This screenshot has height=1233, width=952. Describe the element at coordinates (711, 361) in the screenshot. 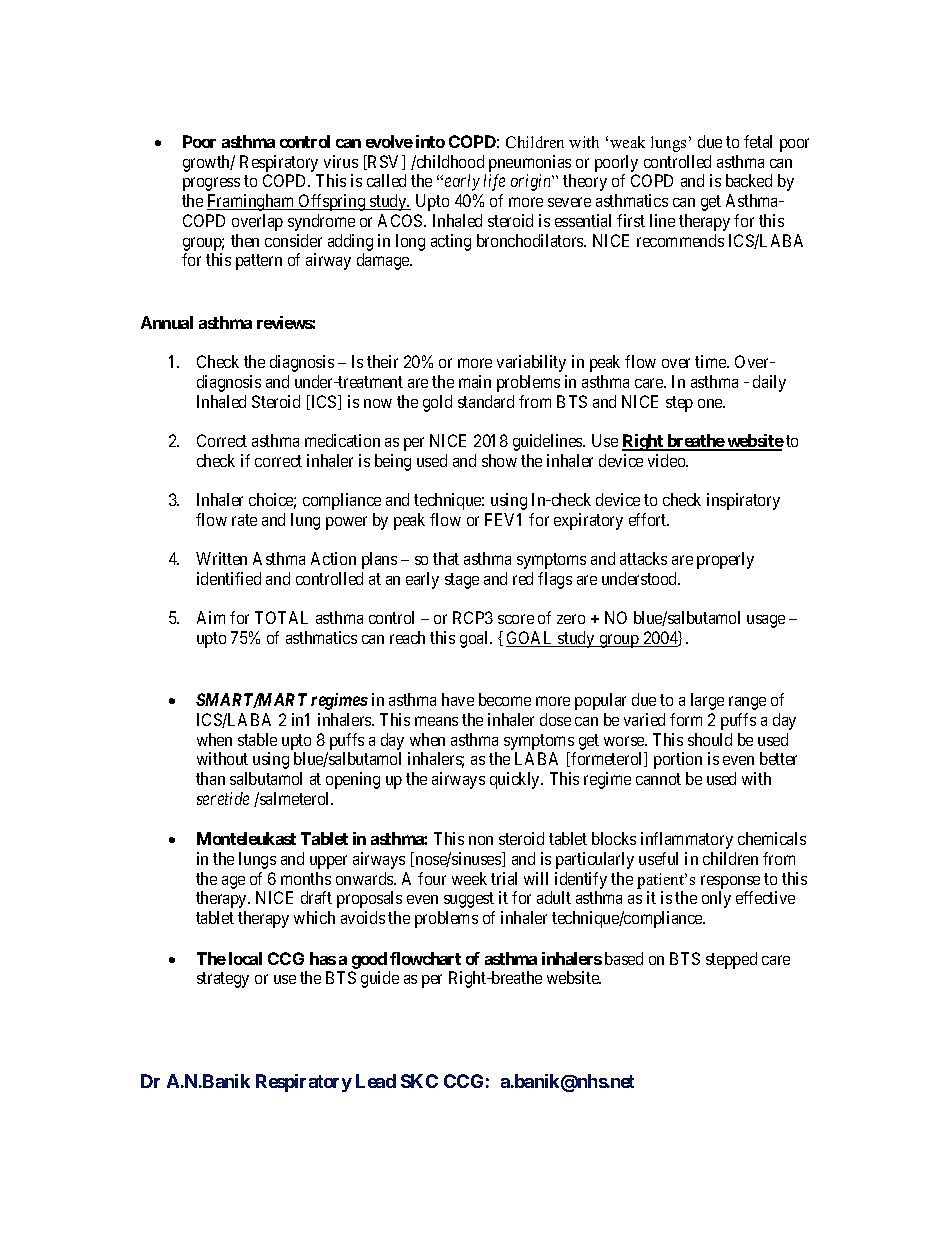

I see `time` at that location.
